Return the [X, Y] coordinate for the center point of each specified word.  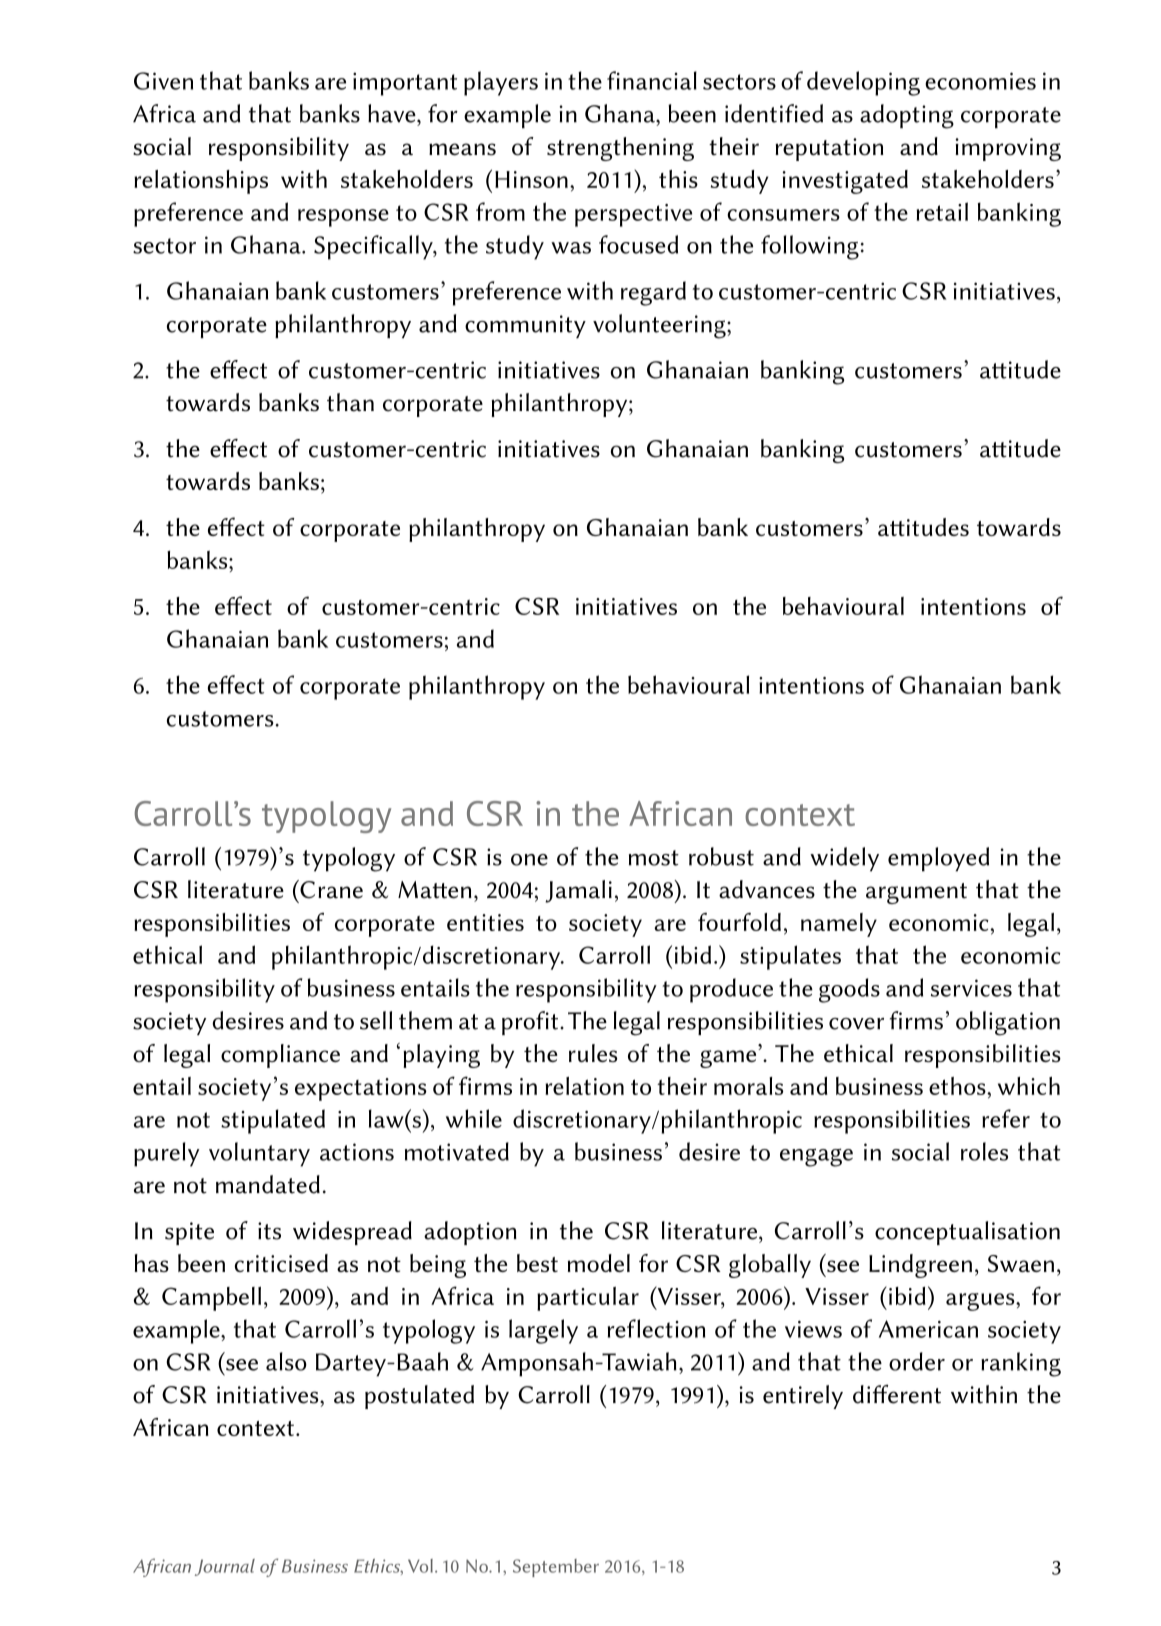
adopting [907, 116]
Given [163, 81]
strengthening [620, 149]
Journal [225, 1567]
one [529, 860]
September [556, 1568]
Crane [330, 889]
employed [938, 859]
